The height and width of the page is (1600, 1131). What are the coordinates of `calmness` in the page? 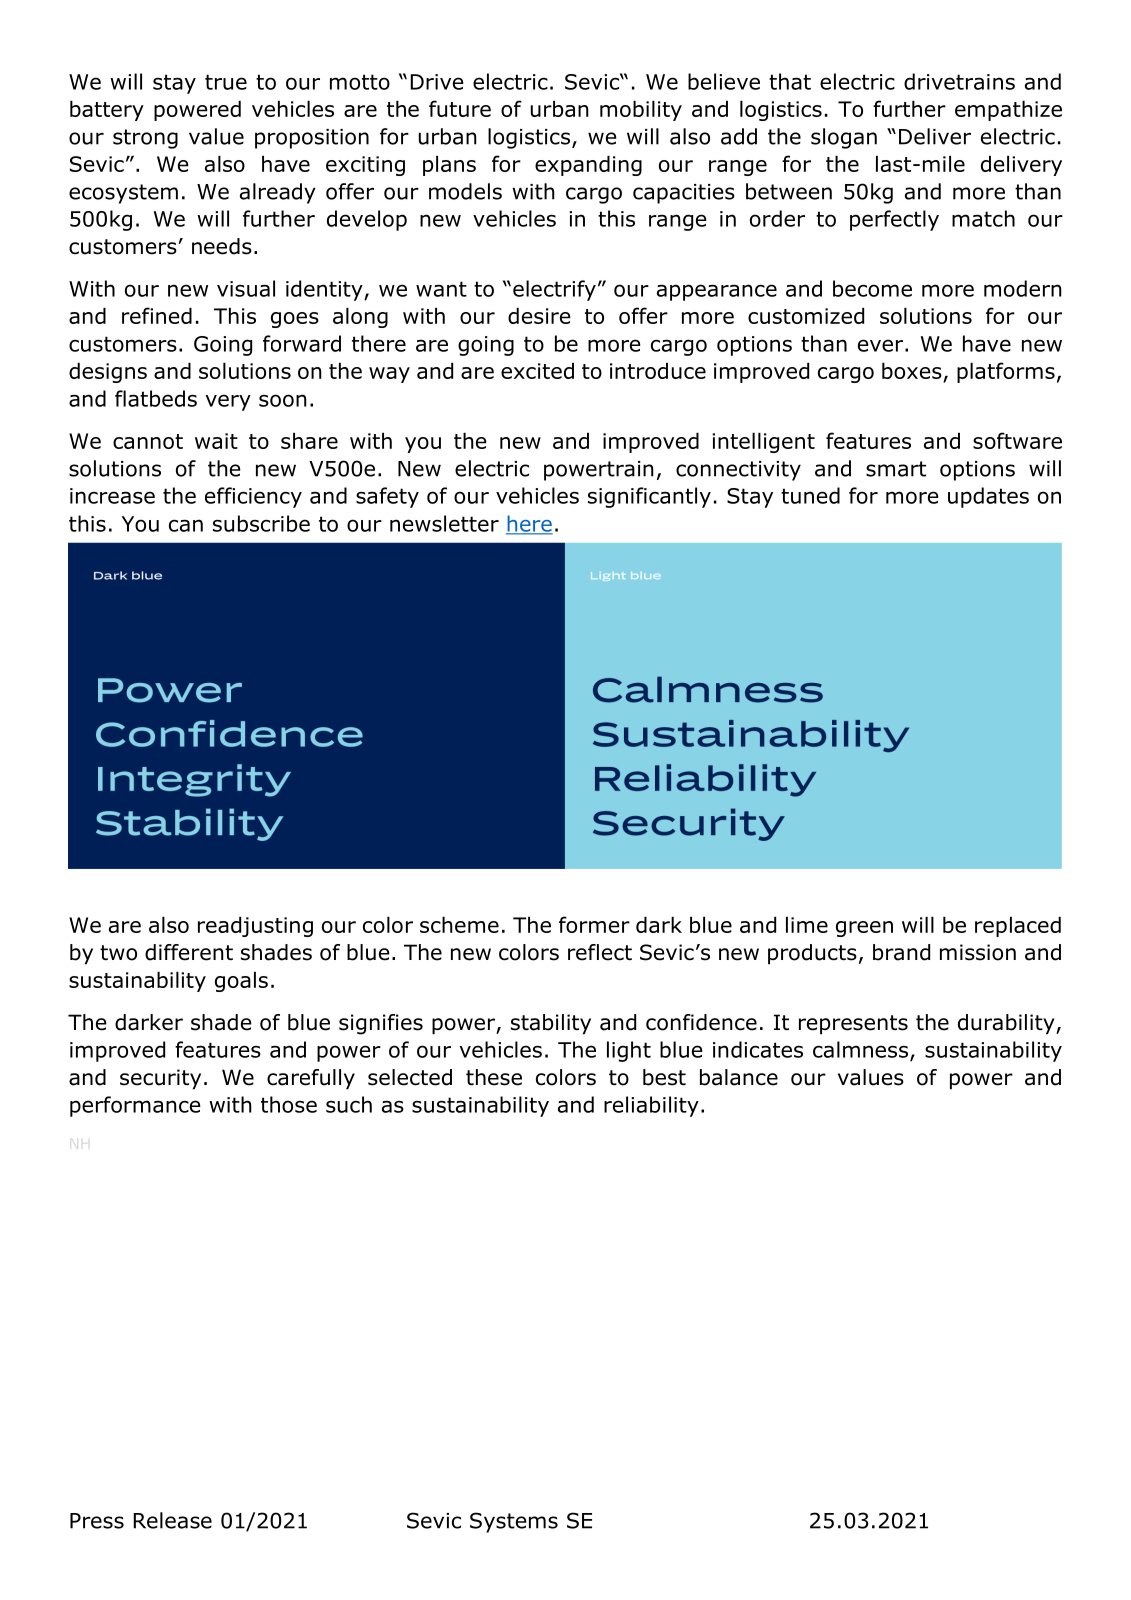 It's located at (862, 1050).
